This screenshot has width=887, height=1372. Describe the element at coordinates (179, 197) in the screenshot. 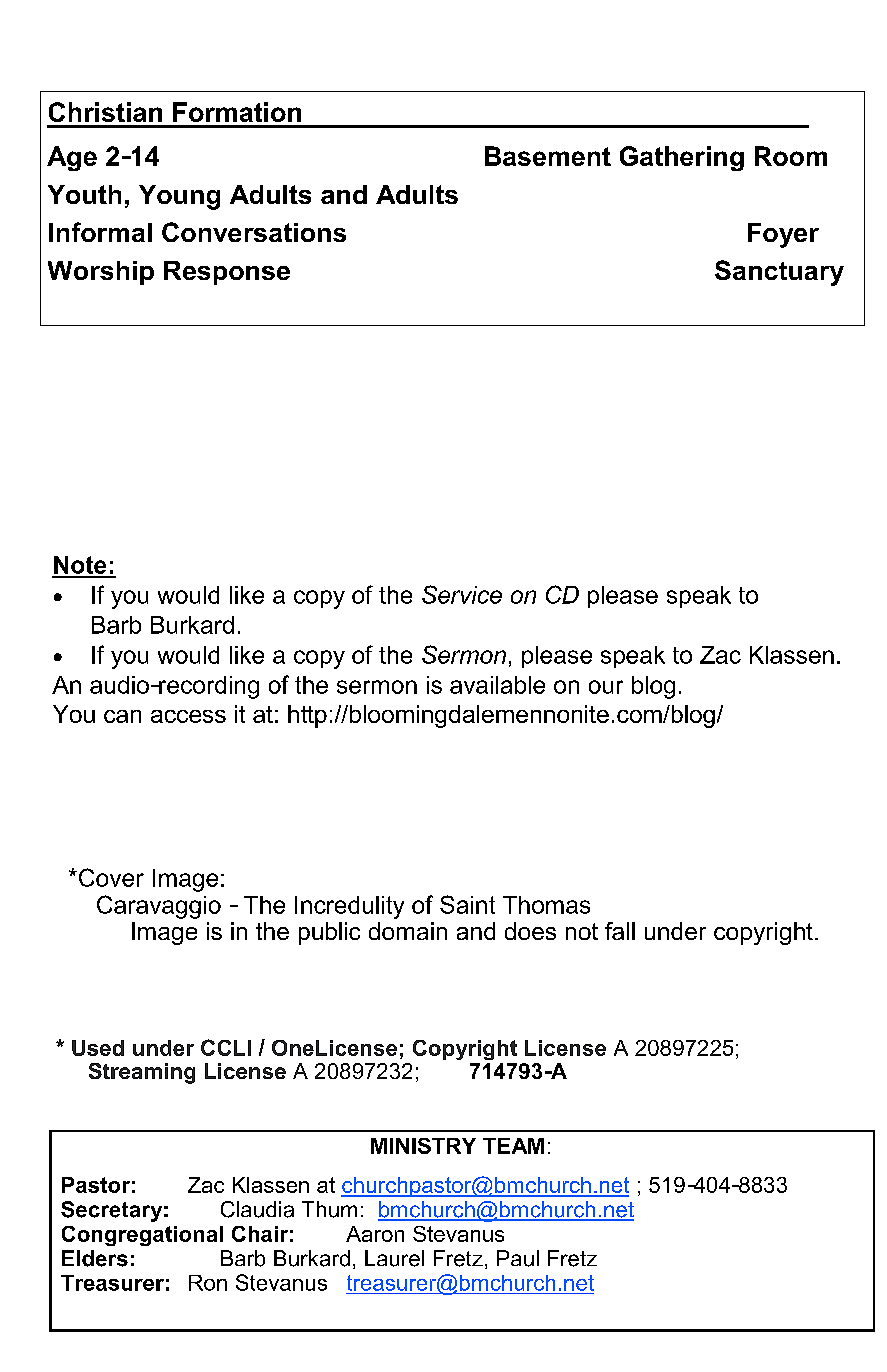

I see `Young` at that location.
